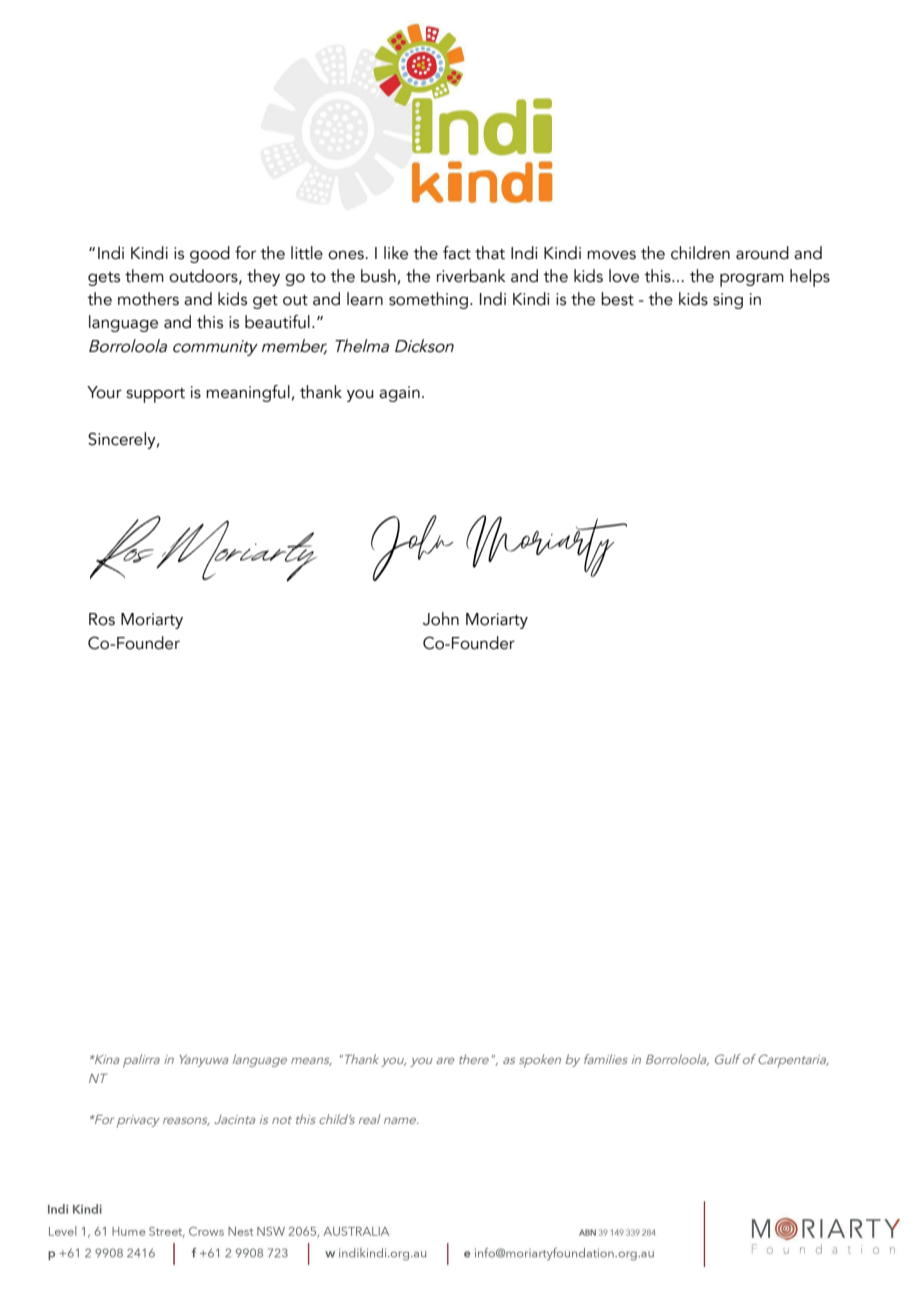 This screenshot has width=924, height=1307. What do you see at coordinates (617, 299) in the screenshot?
I see `best` at bounding box center [617, 299].
